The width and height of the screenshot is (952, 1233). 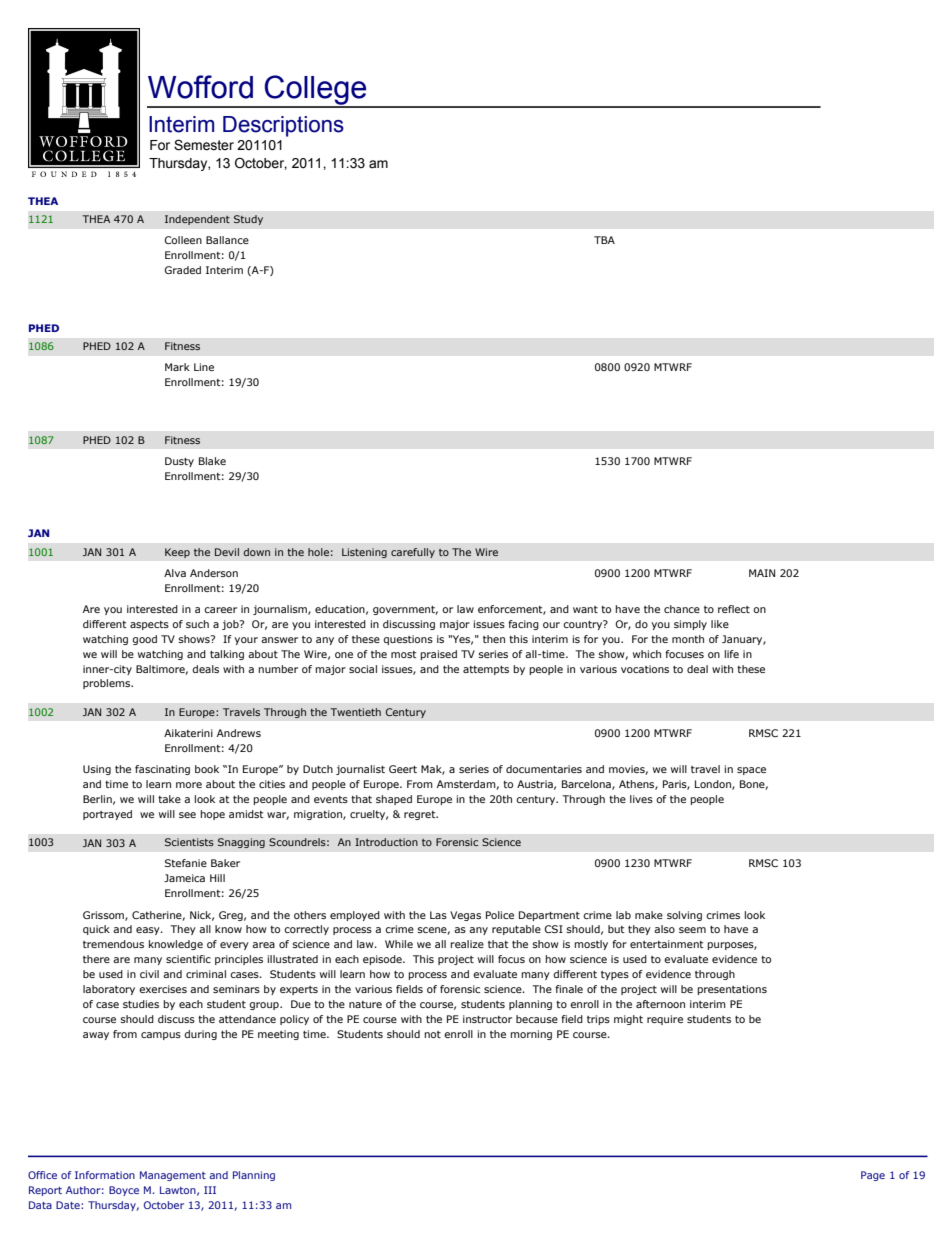 I want to click on Page, so click(x=873, y=1176).
